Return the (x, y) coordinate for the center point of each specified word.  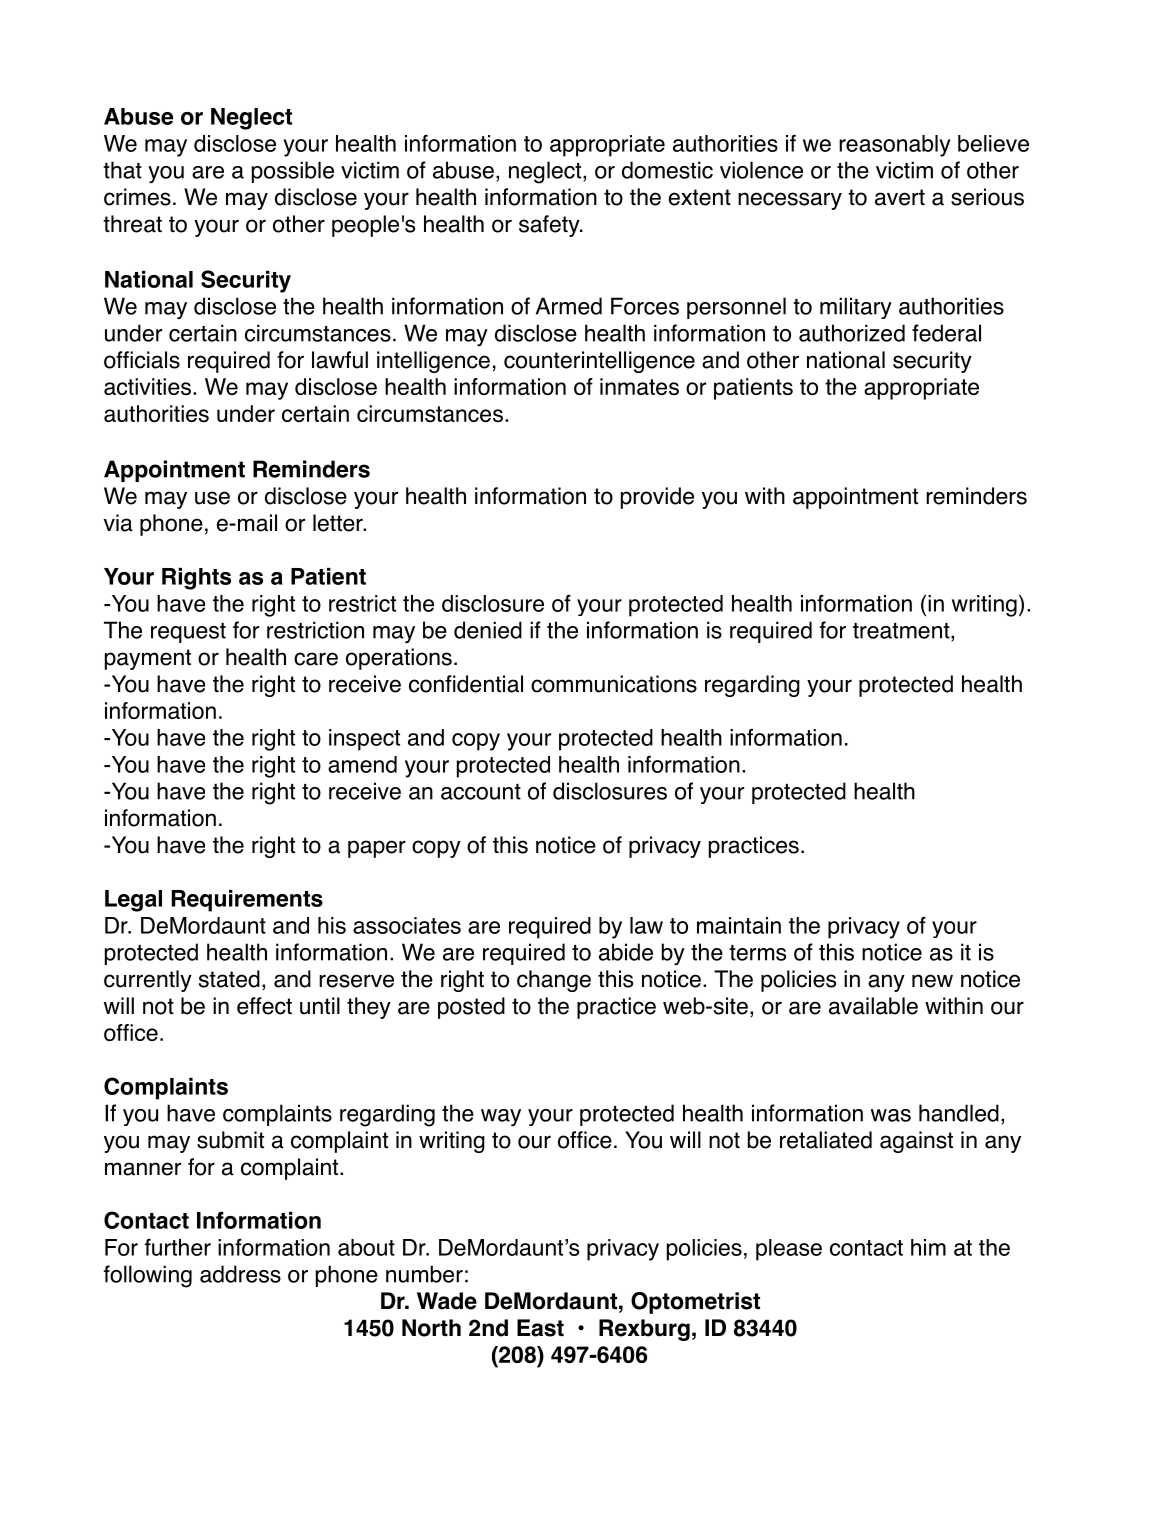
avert (900, 197)
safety (550, 226)
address (240, 1274)
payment (148, 659)
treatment (902, 631)
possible (293, 172)
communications (614, 684)
